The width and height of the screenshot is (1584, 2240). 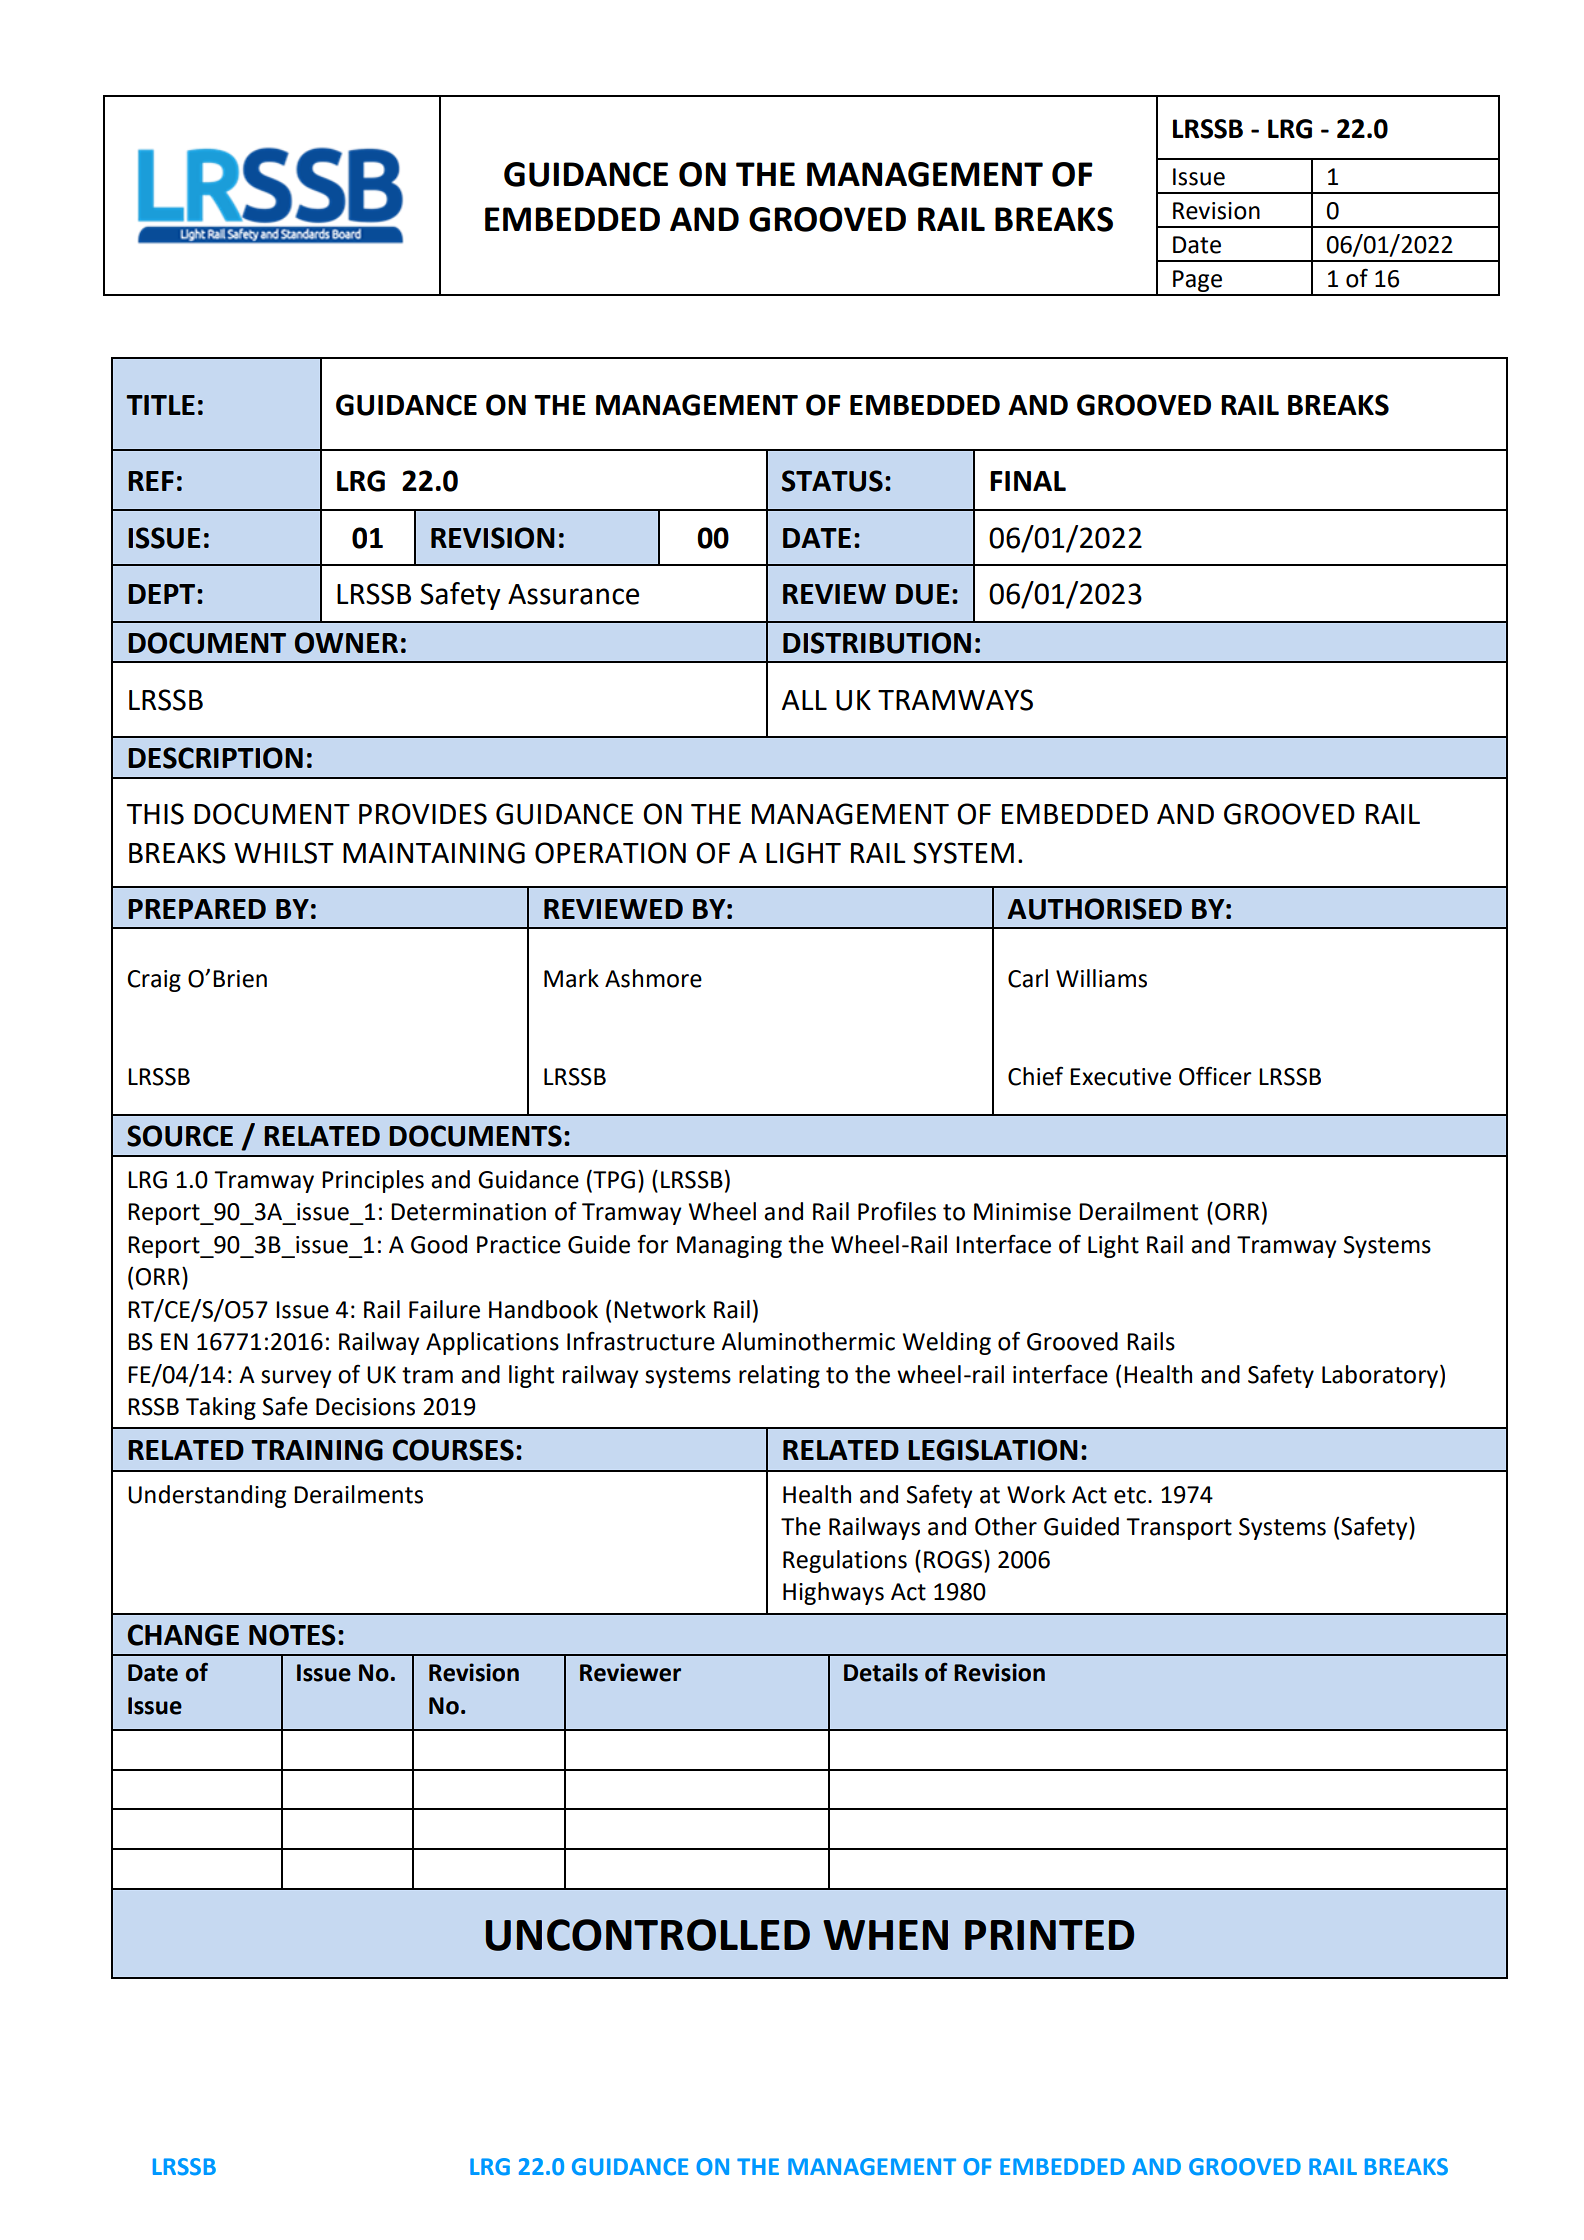 What do you see at coordinates (1028, 481) in the screenshot?
I see `FINAL` at bounding box center [1028, 481].
